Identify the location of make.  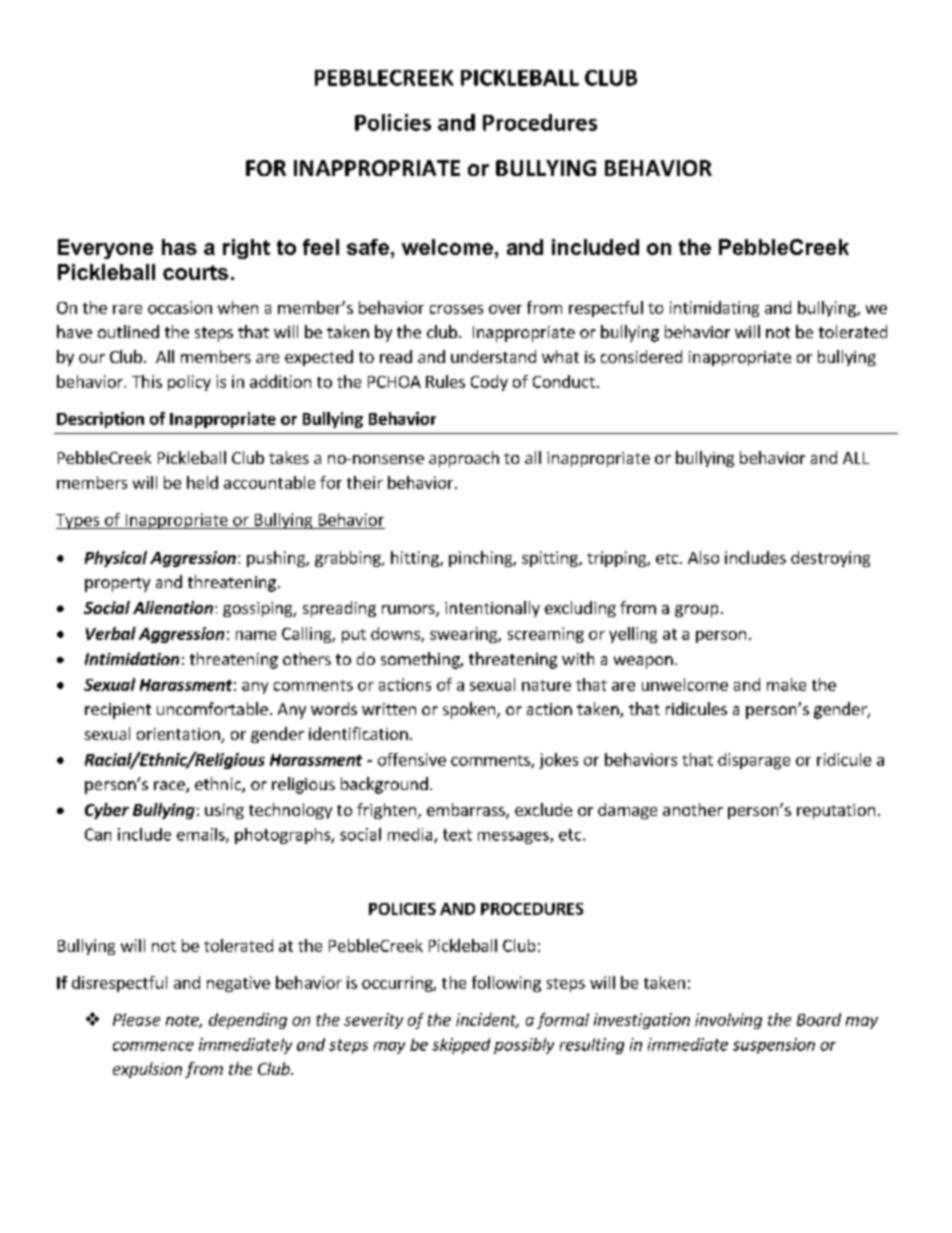
(786, 684).
